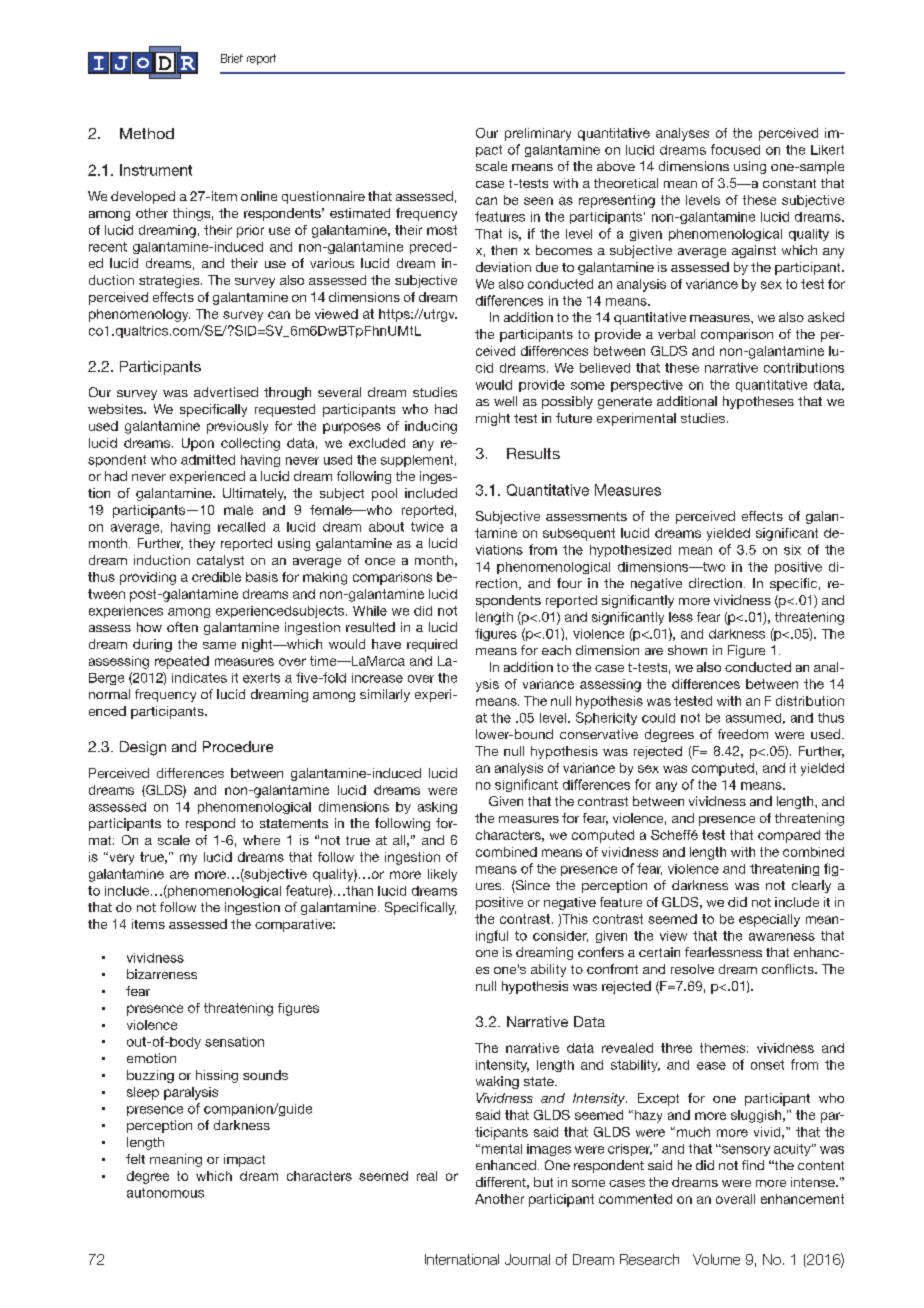  What do you see at coordinates (792, 550) in the page?
I see `six` at bounding box center [792, 550].
